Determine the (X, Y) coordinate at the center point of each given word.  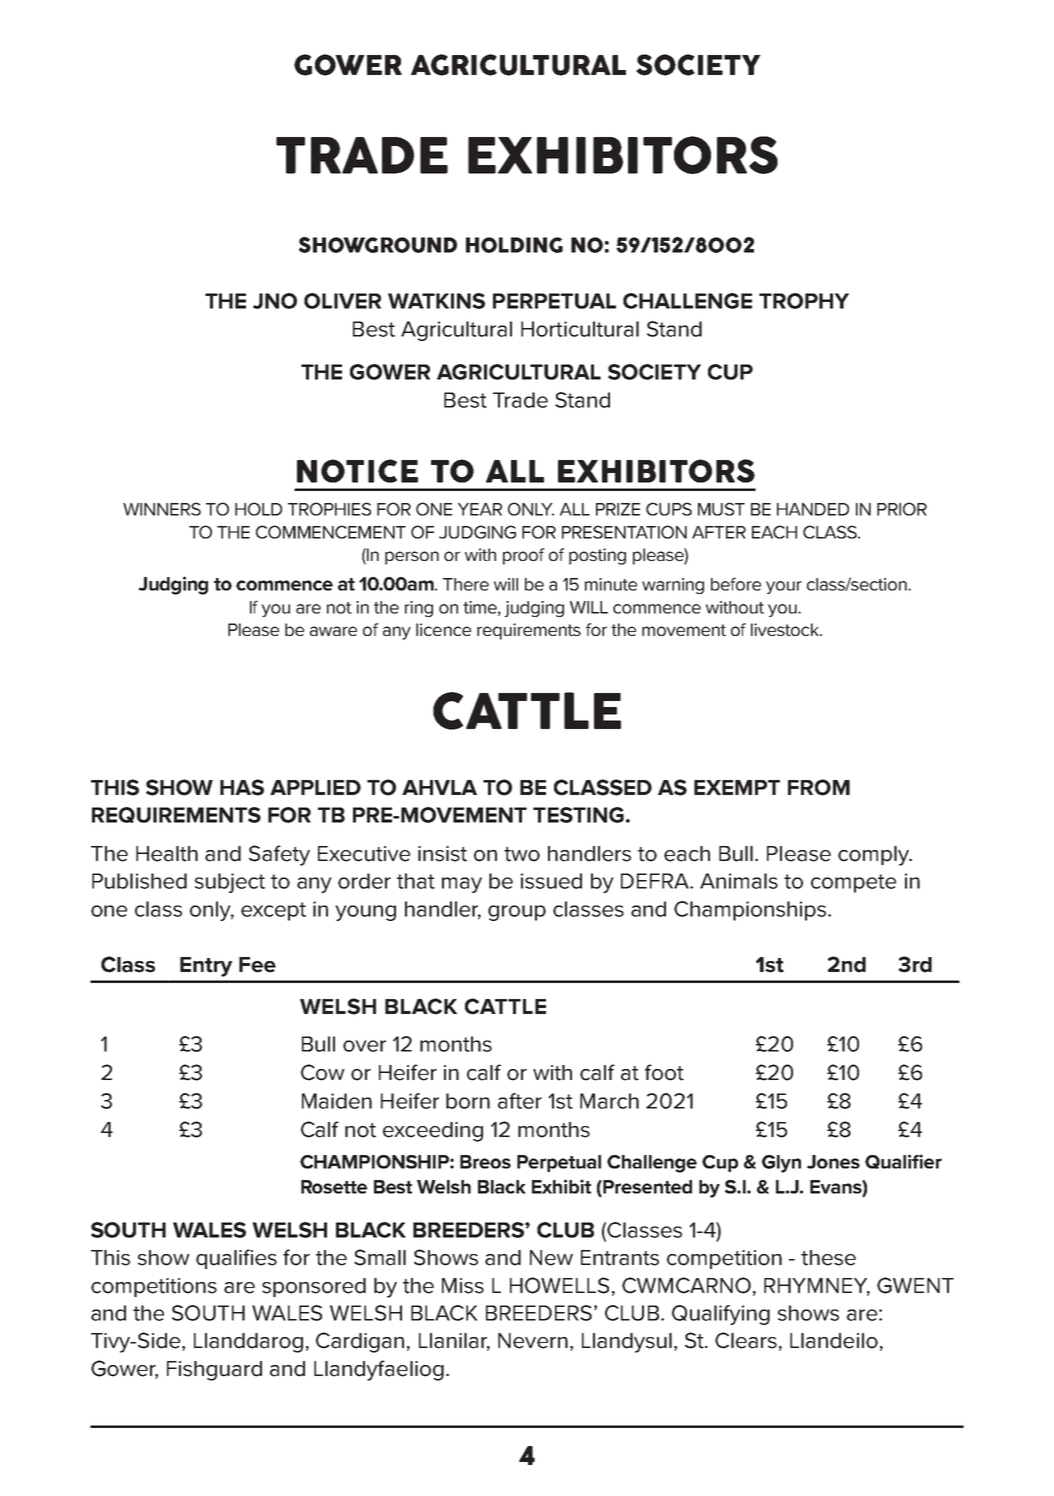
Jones (833, 1162)
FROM (819, 787)
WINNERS (162, 509)
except (273, 911)
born (468, 1101)
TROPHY (804, 301)
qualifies (236, 1259)
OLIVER (342, 301)
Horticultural (580, 329)
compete (853, 883)
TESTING (578, 815)
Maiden (337, 1101)
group (517, 913)
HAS (242, 787)
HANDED (813, 509)
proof (524, 556)
